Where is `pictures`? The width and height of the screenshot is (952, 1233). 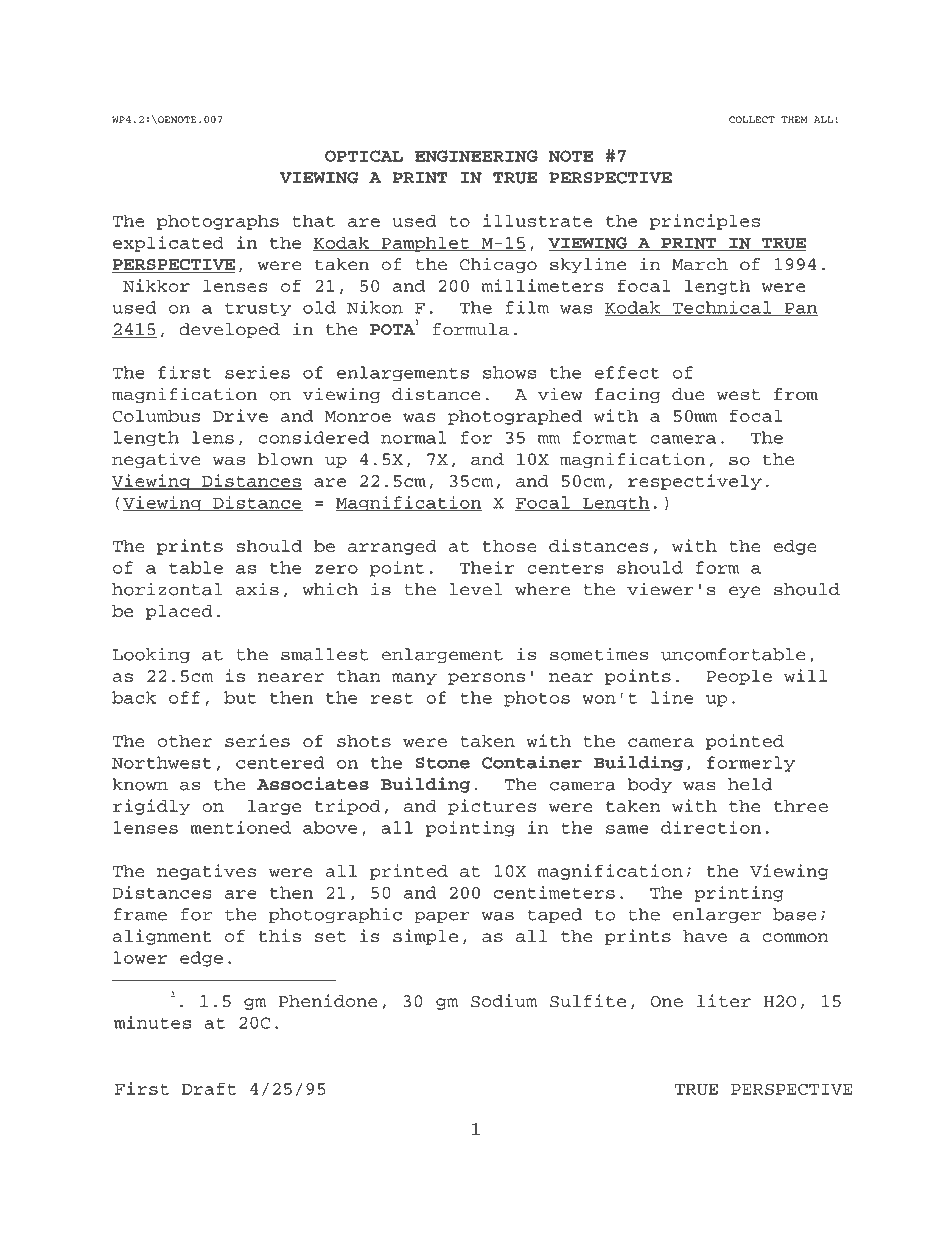
pictures is located at coordinates (492, 807).
